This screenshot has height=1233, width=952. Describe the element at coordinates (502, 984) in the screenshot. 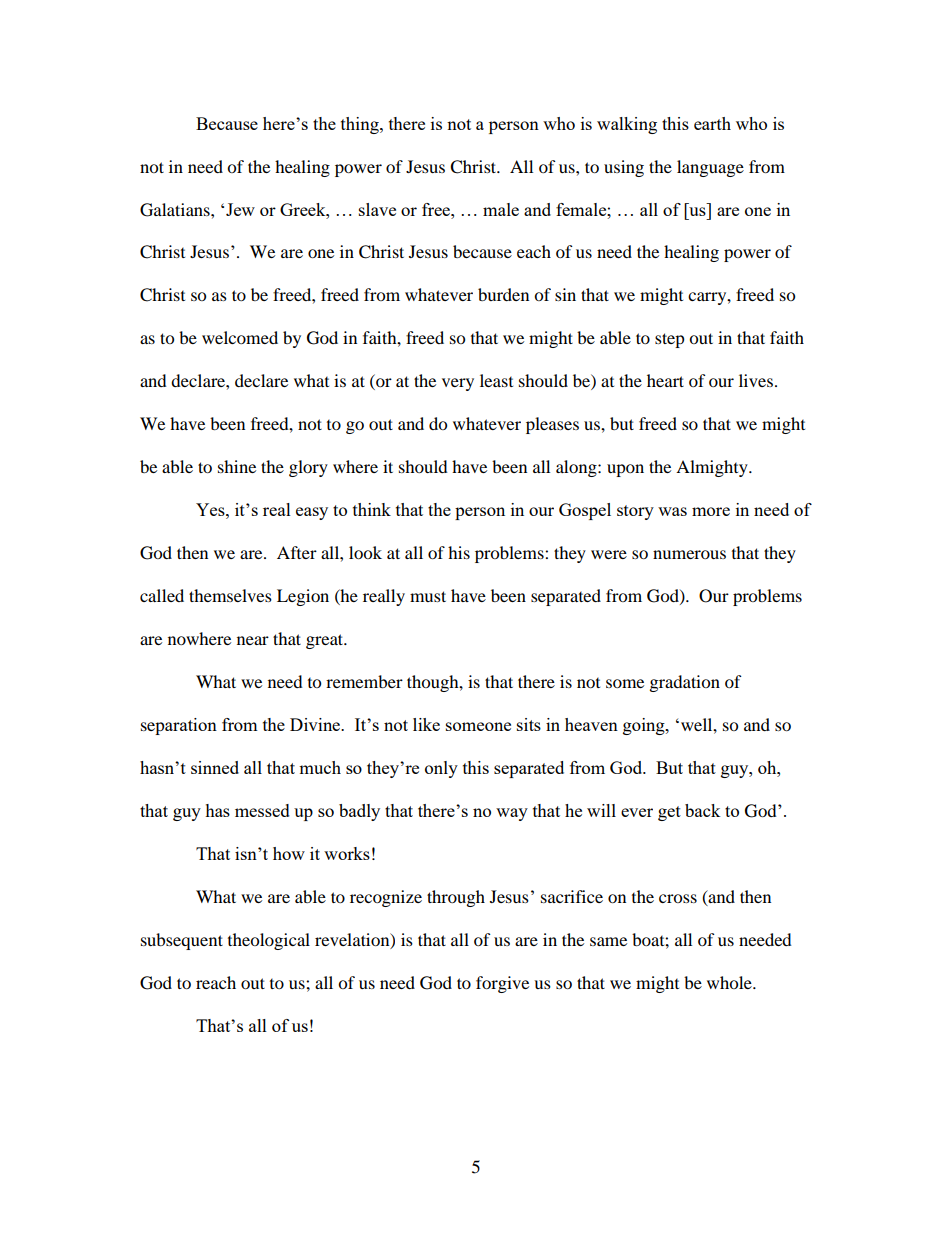

I see `forgive` at that location.
